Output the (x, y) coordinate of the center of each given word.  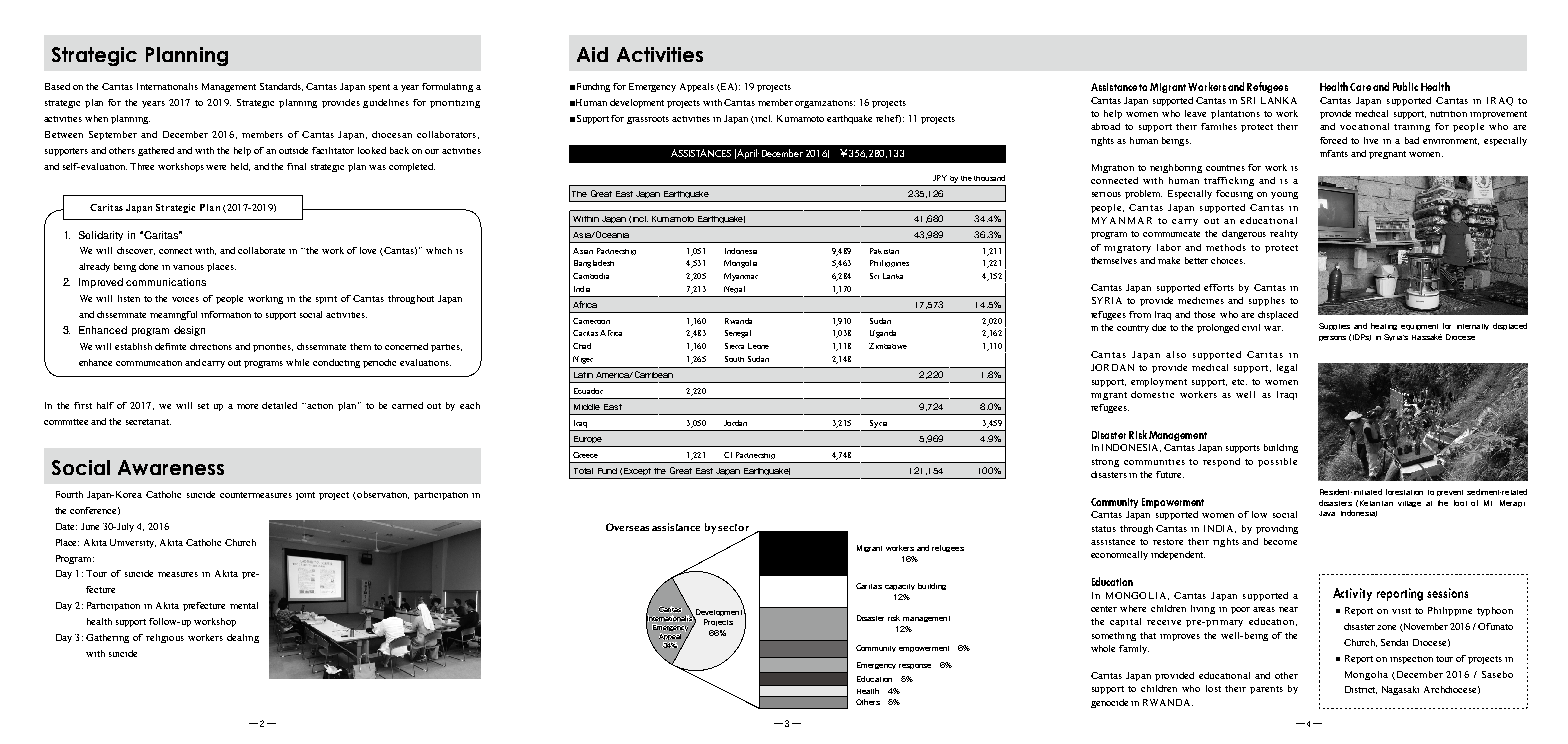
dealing (243, 638)
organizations (825, 104)
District (1361, 690)
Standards (281, 87)
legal (1287, 368)
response (915, 666)
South (734, 359)
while (297, 362)
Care (1360, 87)
